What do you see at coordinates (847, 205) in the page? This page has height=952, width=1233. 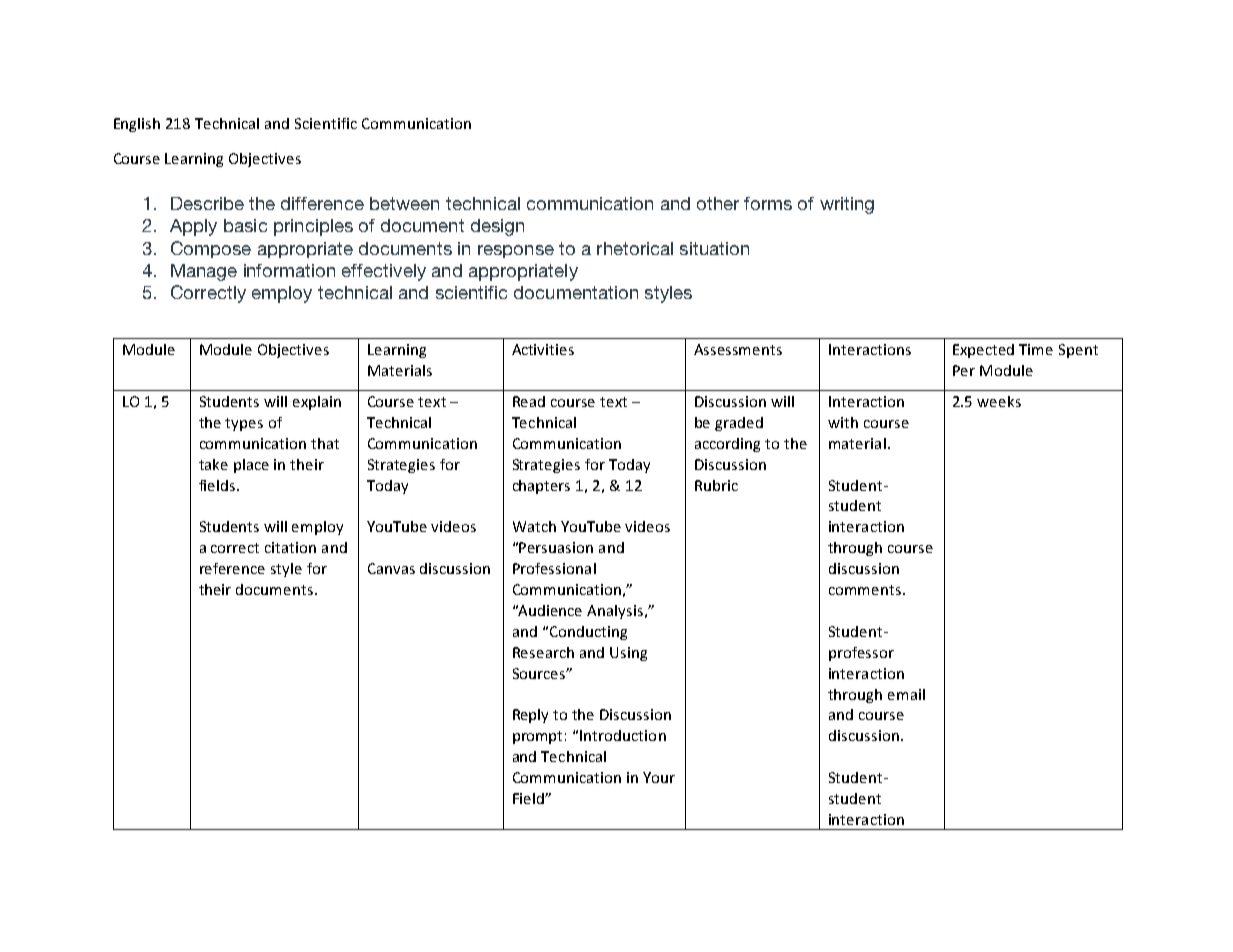 I see `writing` at bounding box center [847, 205].
